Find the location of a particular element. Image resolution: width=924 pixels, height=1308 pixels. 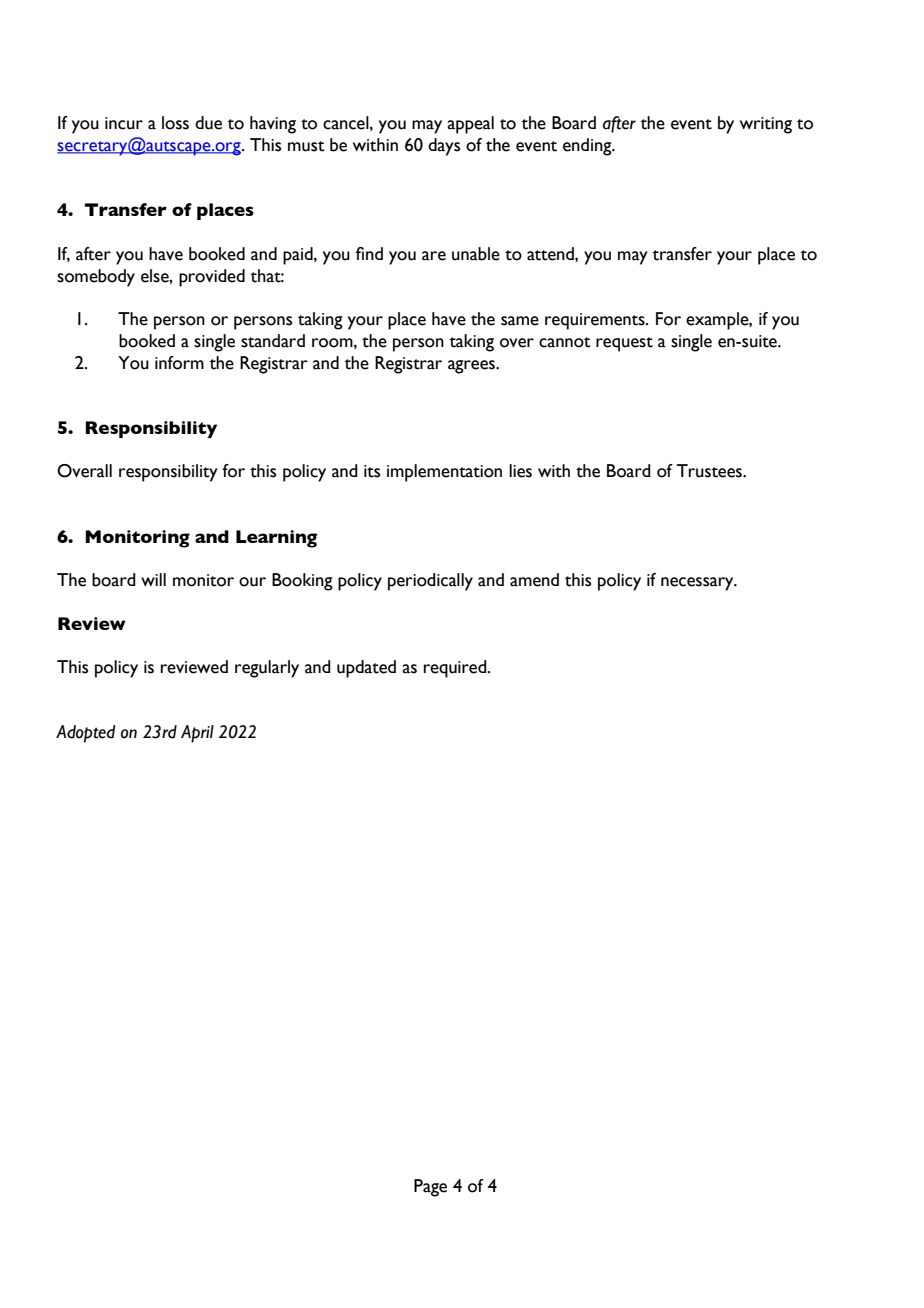

amend is located at coordinates (534, 580).
